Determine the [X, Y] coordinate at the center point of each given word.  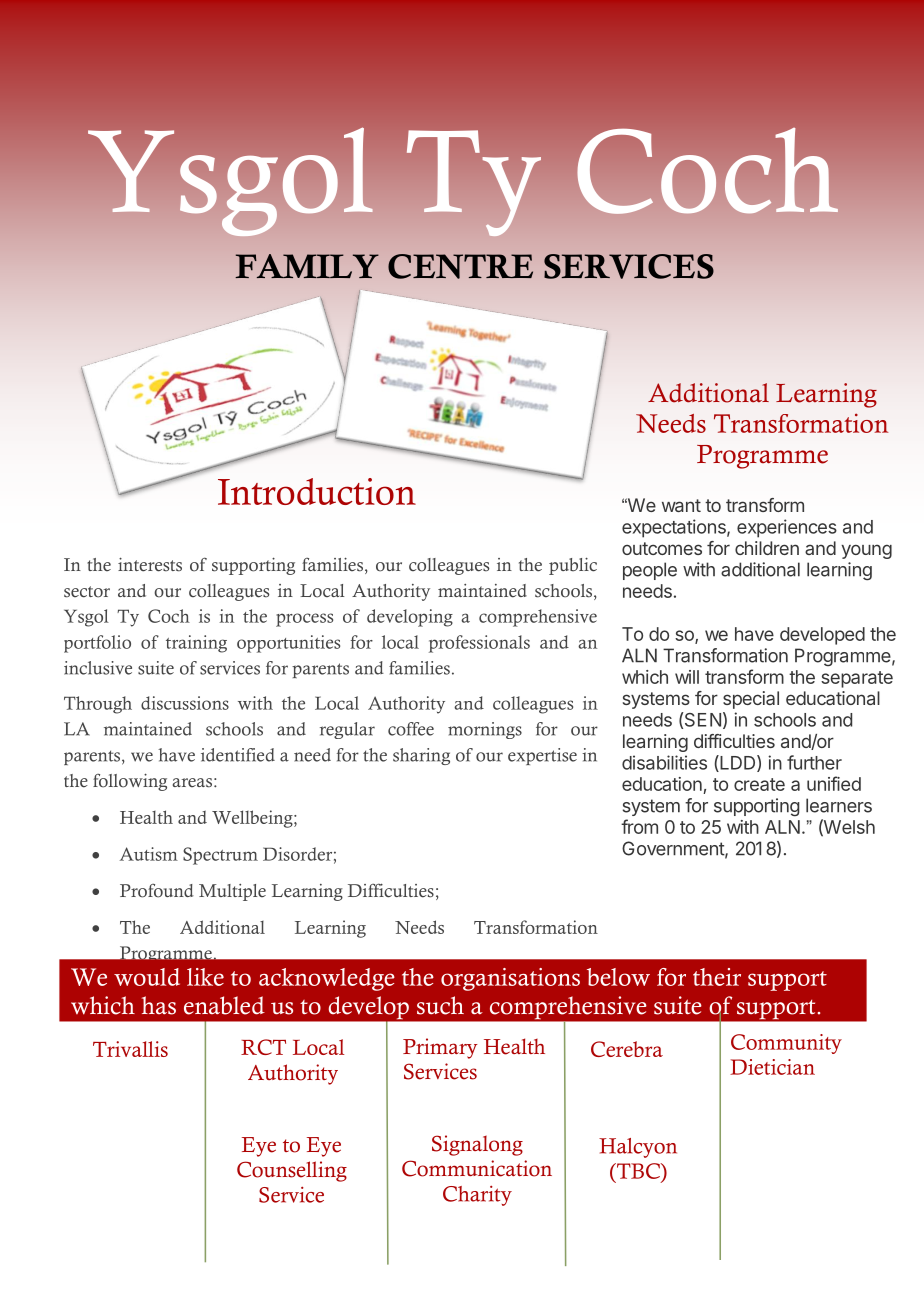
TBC [638, 1171]
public [573, 566]
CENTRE [460, 266]
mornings [485, 730]
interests [150, 564]
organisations [510, 979]
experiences [787, 528]
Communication [477, 1168]
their [717, 977]
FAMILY [307, 266]
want [681, 505]
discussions [185, 703]
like [205, 977]
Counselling [292, 1171]
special [751, 700]
